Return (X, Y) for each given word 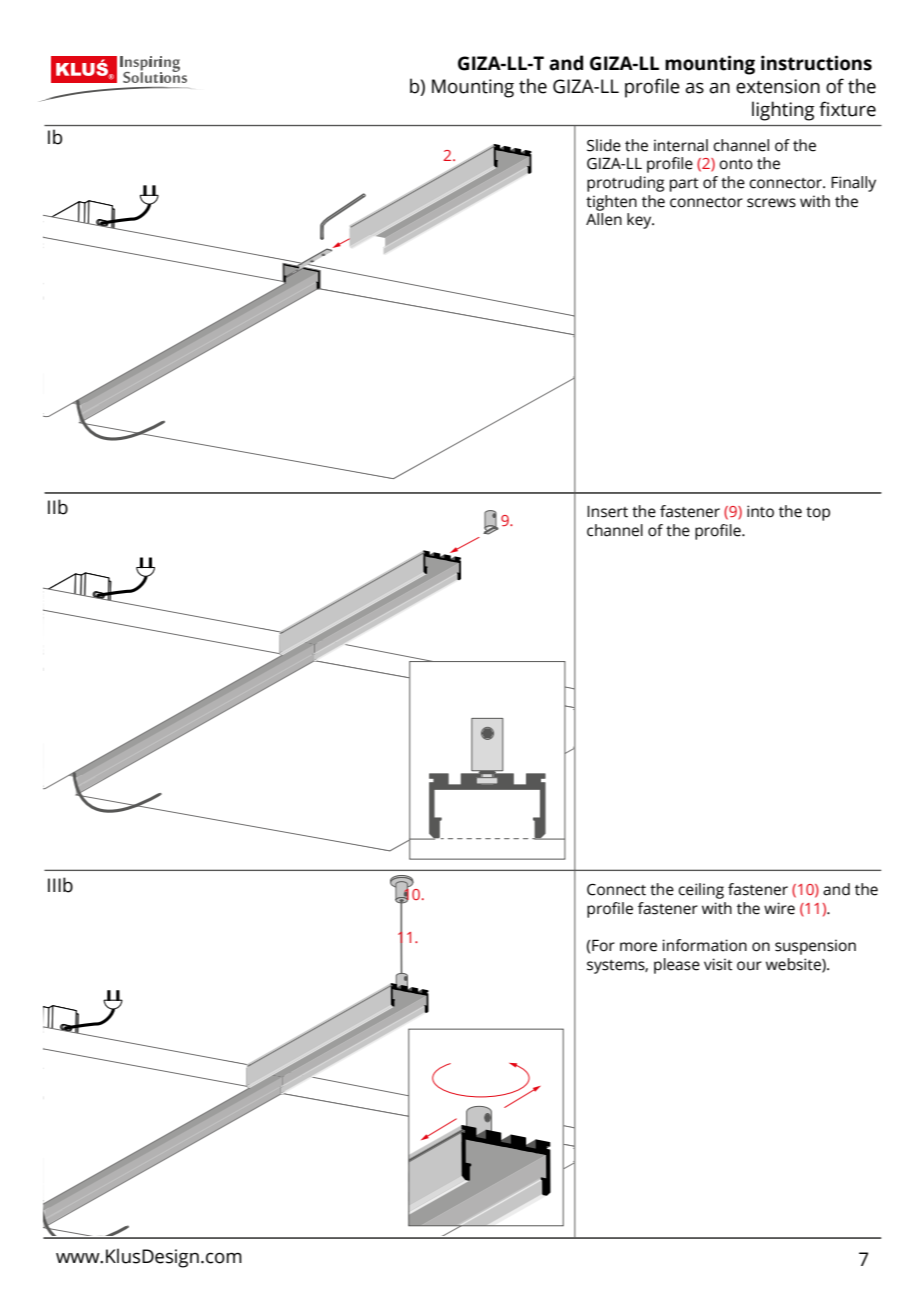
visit (718, 964)
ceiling (701, 891)
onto (736, 164)
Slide (604, 145)
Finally (853, 184)
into (760, 511)
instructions (816, 63)
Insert (607, 512)
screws (771, 203)
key (640, 221)
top (818, 514)
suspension (815, 947)
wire (779, 908)
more (638, 947)
